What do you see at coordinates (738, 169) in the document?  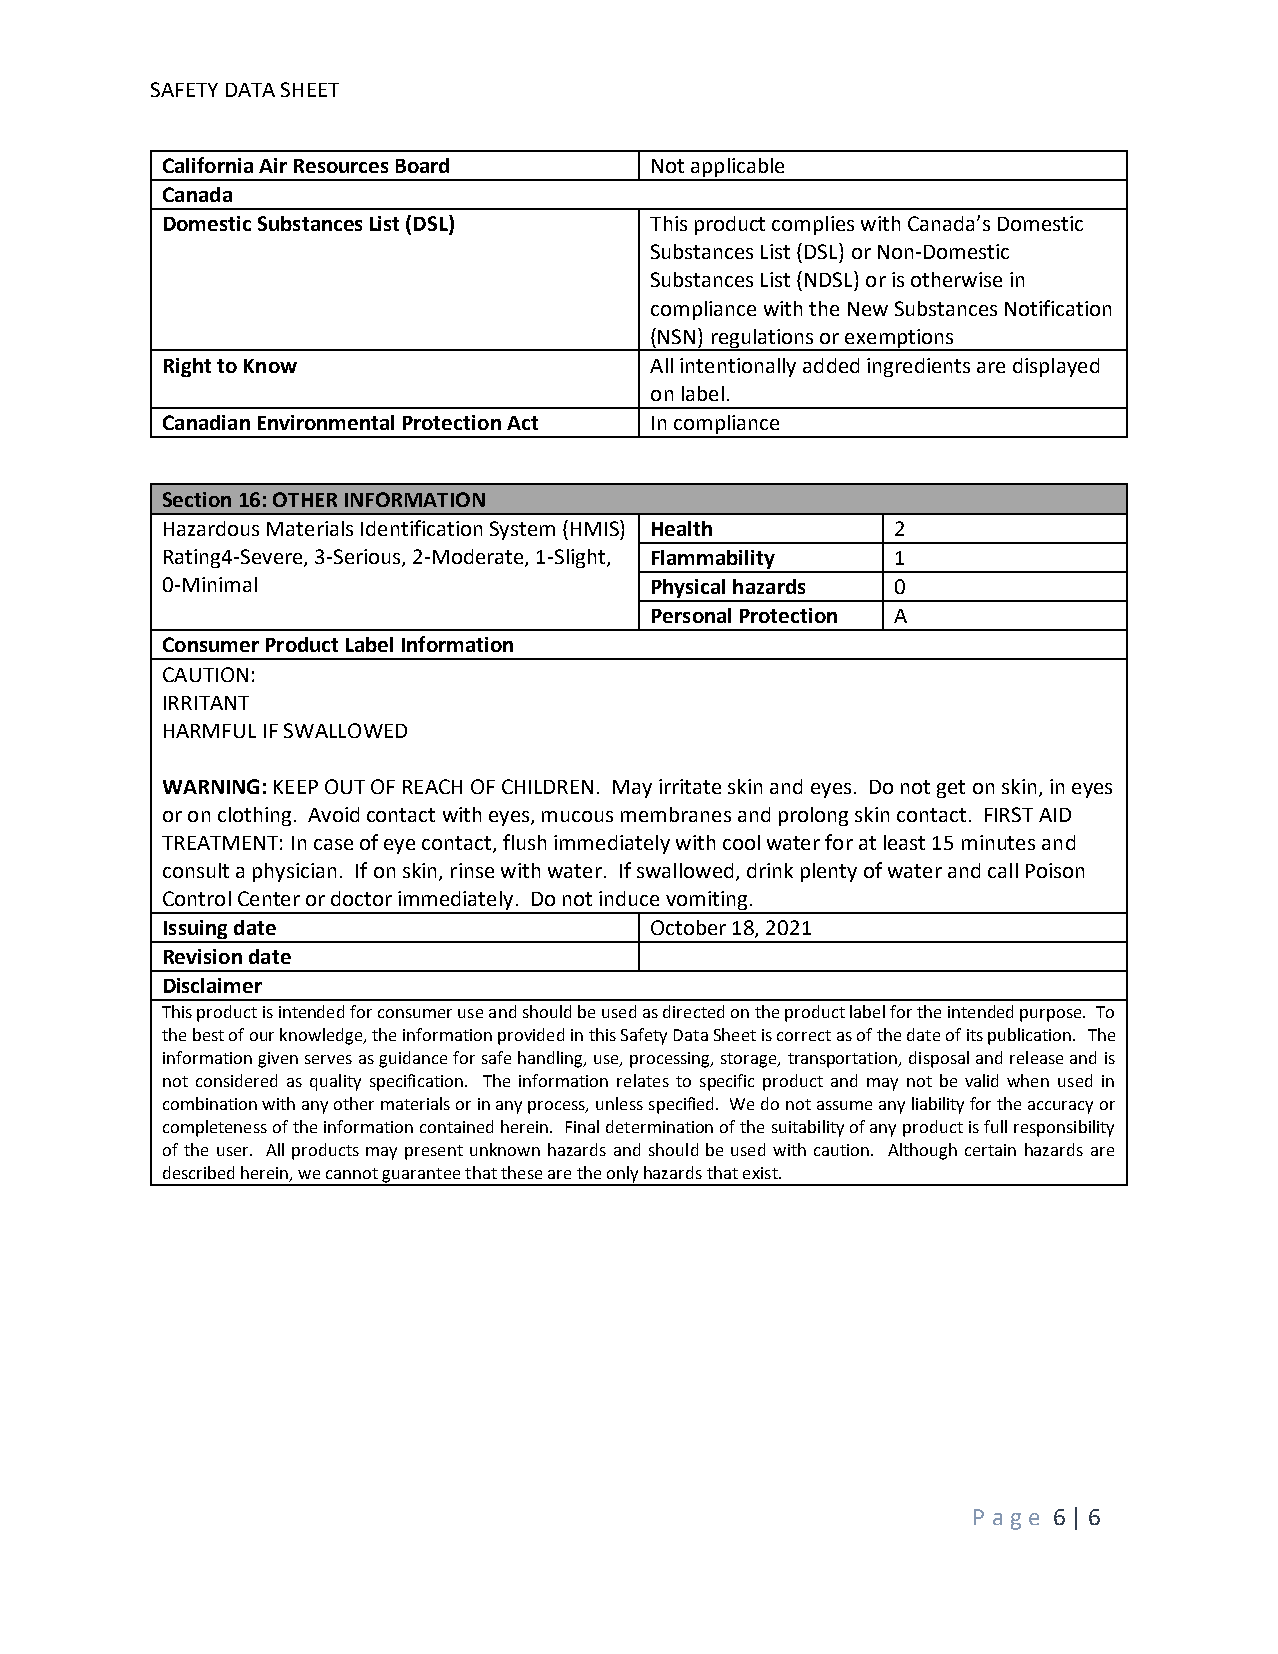 I see `applicable` at bounding box center [738, 169].
